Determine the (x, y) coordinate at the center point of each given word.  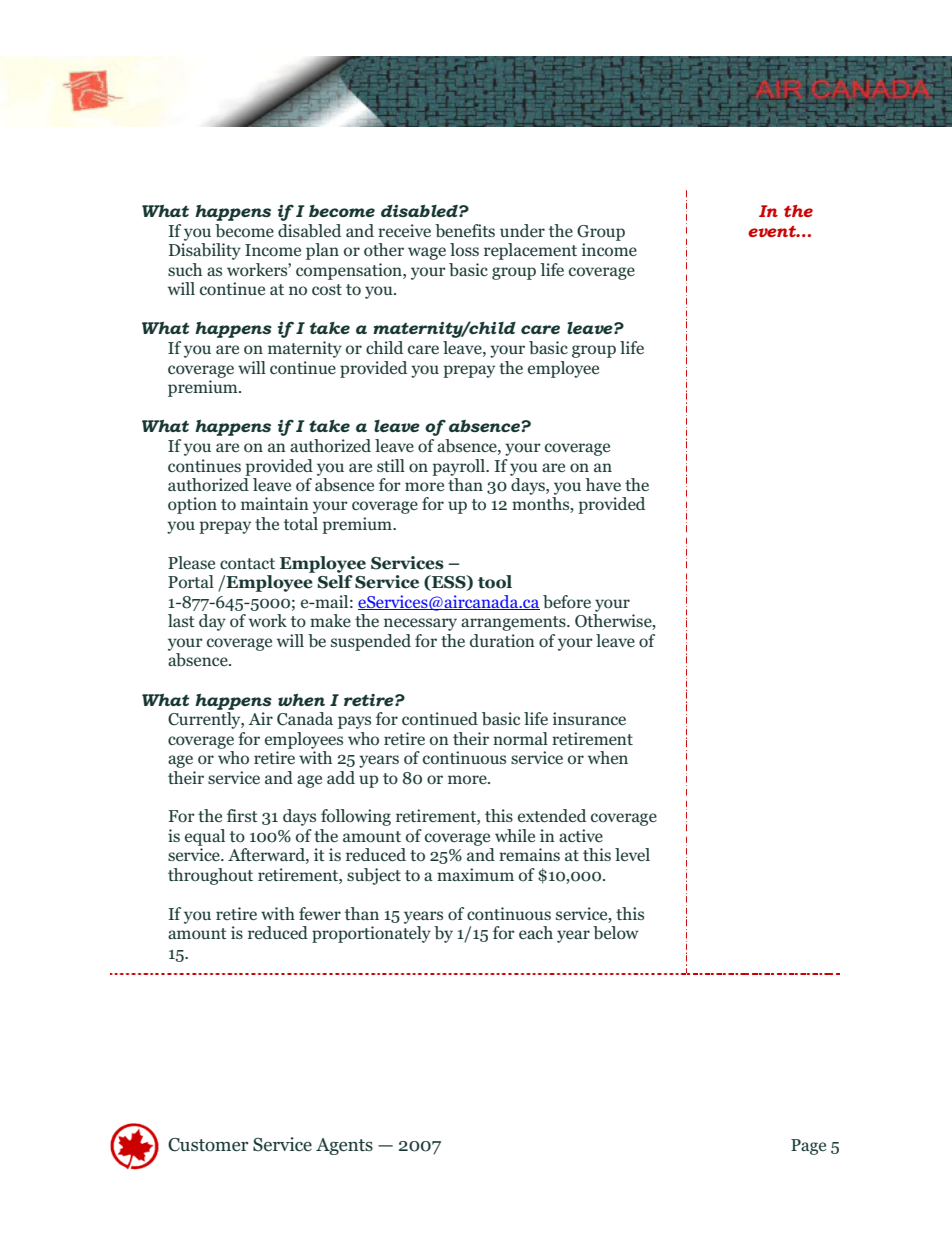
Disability (205, 251)
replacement (530, 251)
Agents (344, 1146)
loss (464, 249)
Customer (208, 1145)
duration (502, 641)
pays (354, 722)
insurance (589, 718)
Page (808, 1147)
